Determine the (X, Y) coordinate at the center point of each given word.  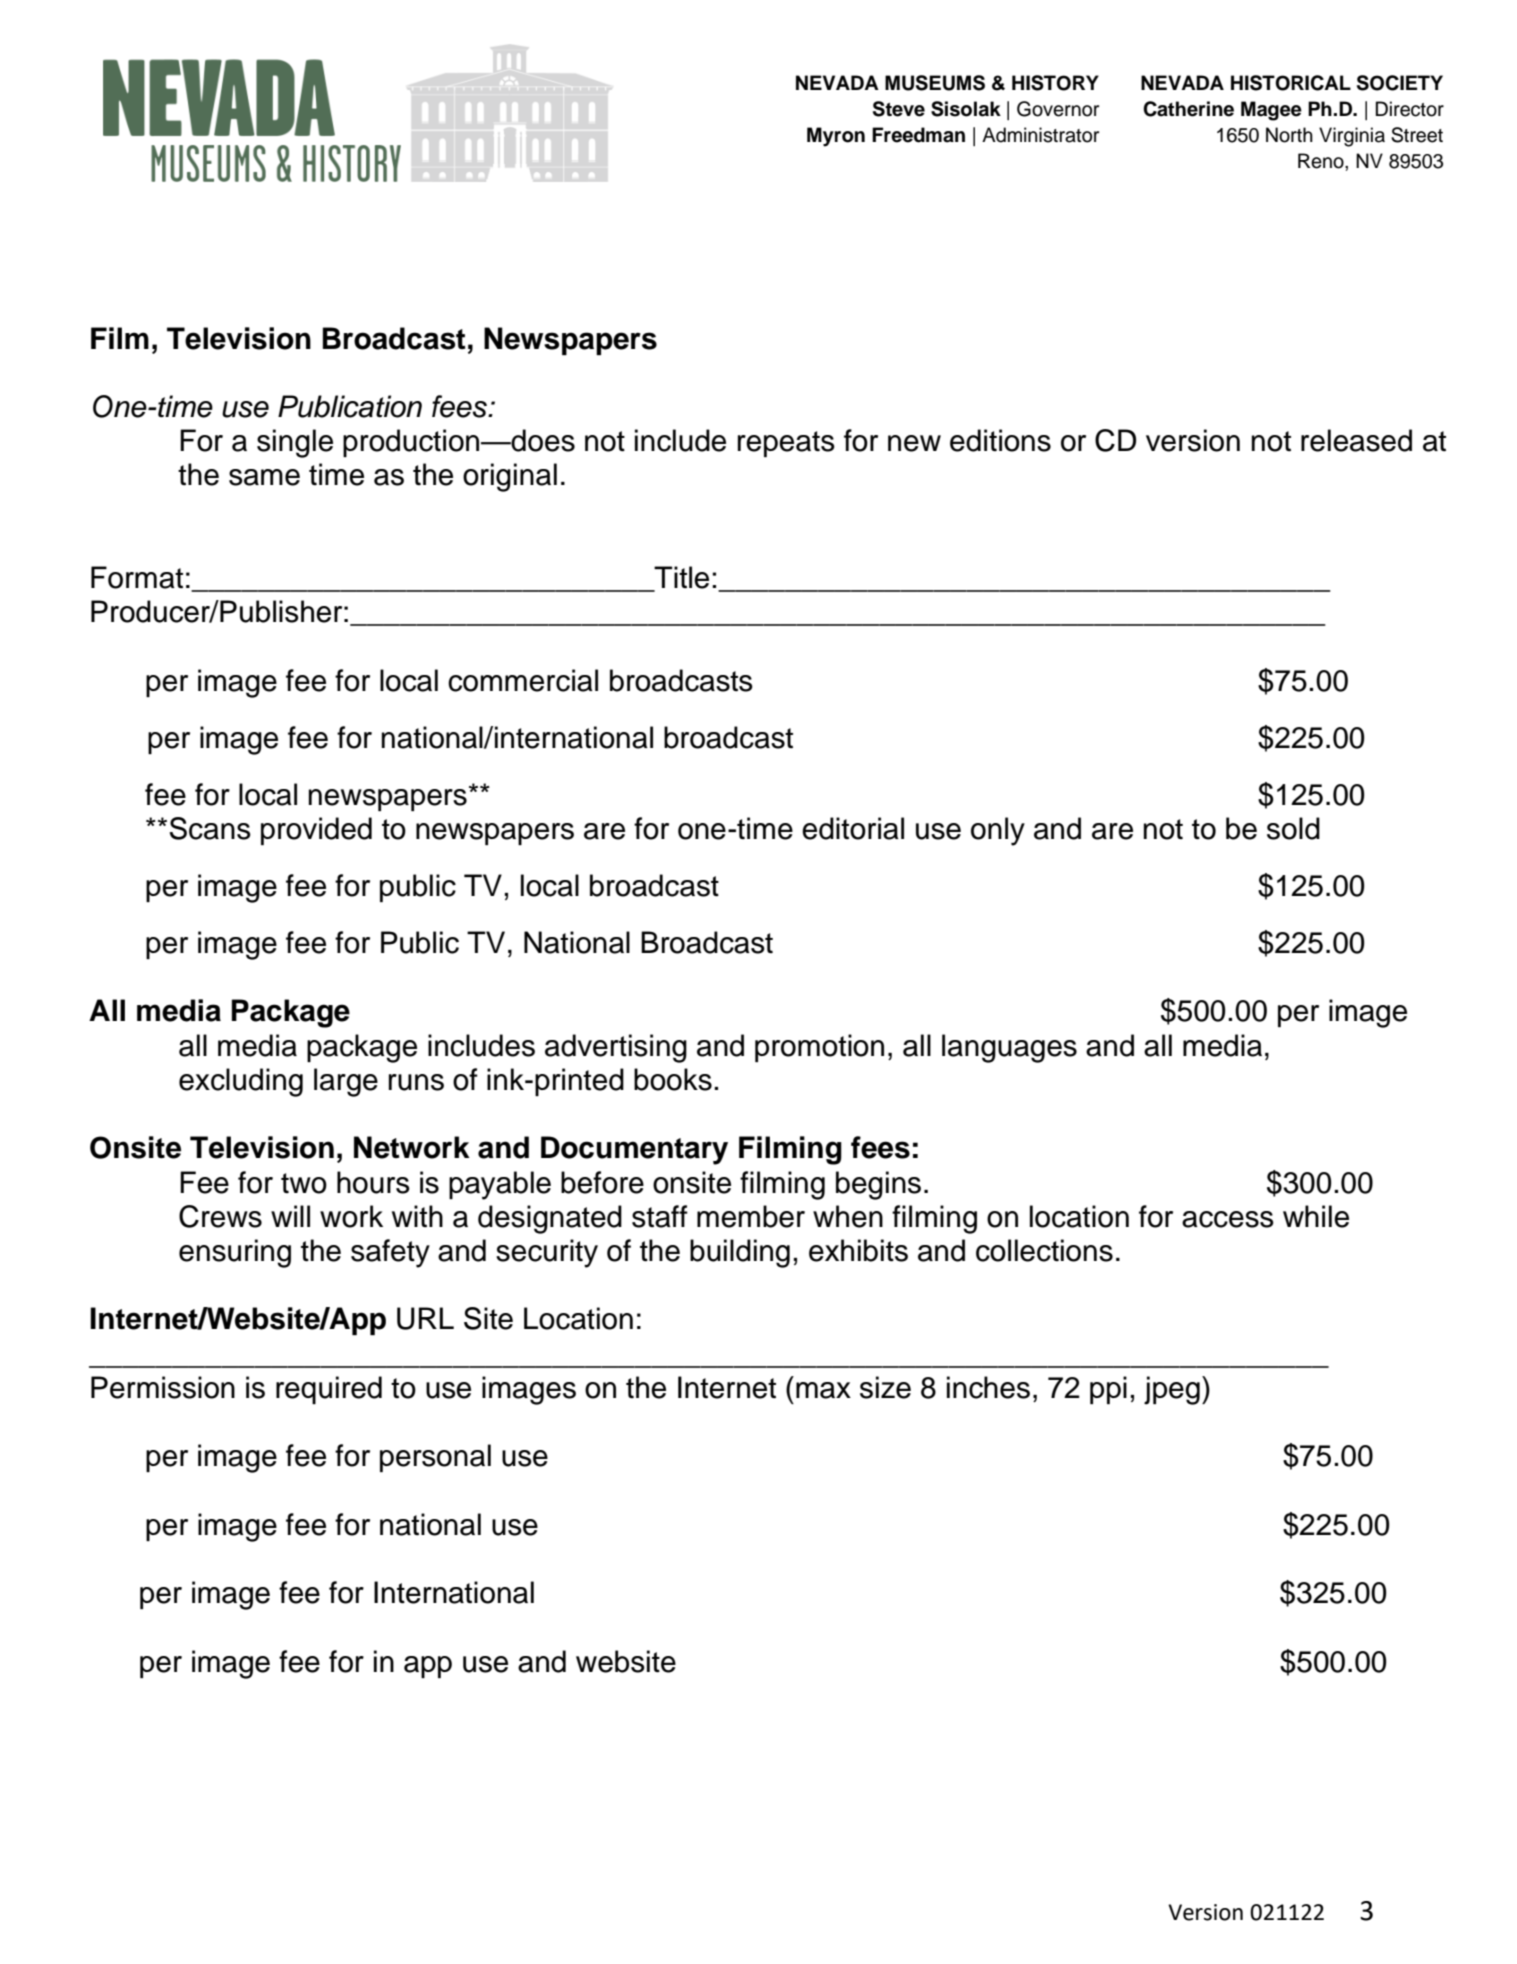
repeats (786, 444)
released (1356, 440)
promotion (819, 1048)
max (823, 1390)
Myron (836, 137)
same (264, 477)
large (346, 1082)
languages (1009, 1048)
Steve (899, 109)
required (329, 1390)
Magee (1271, 111)
